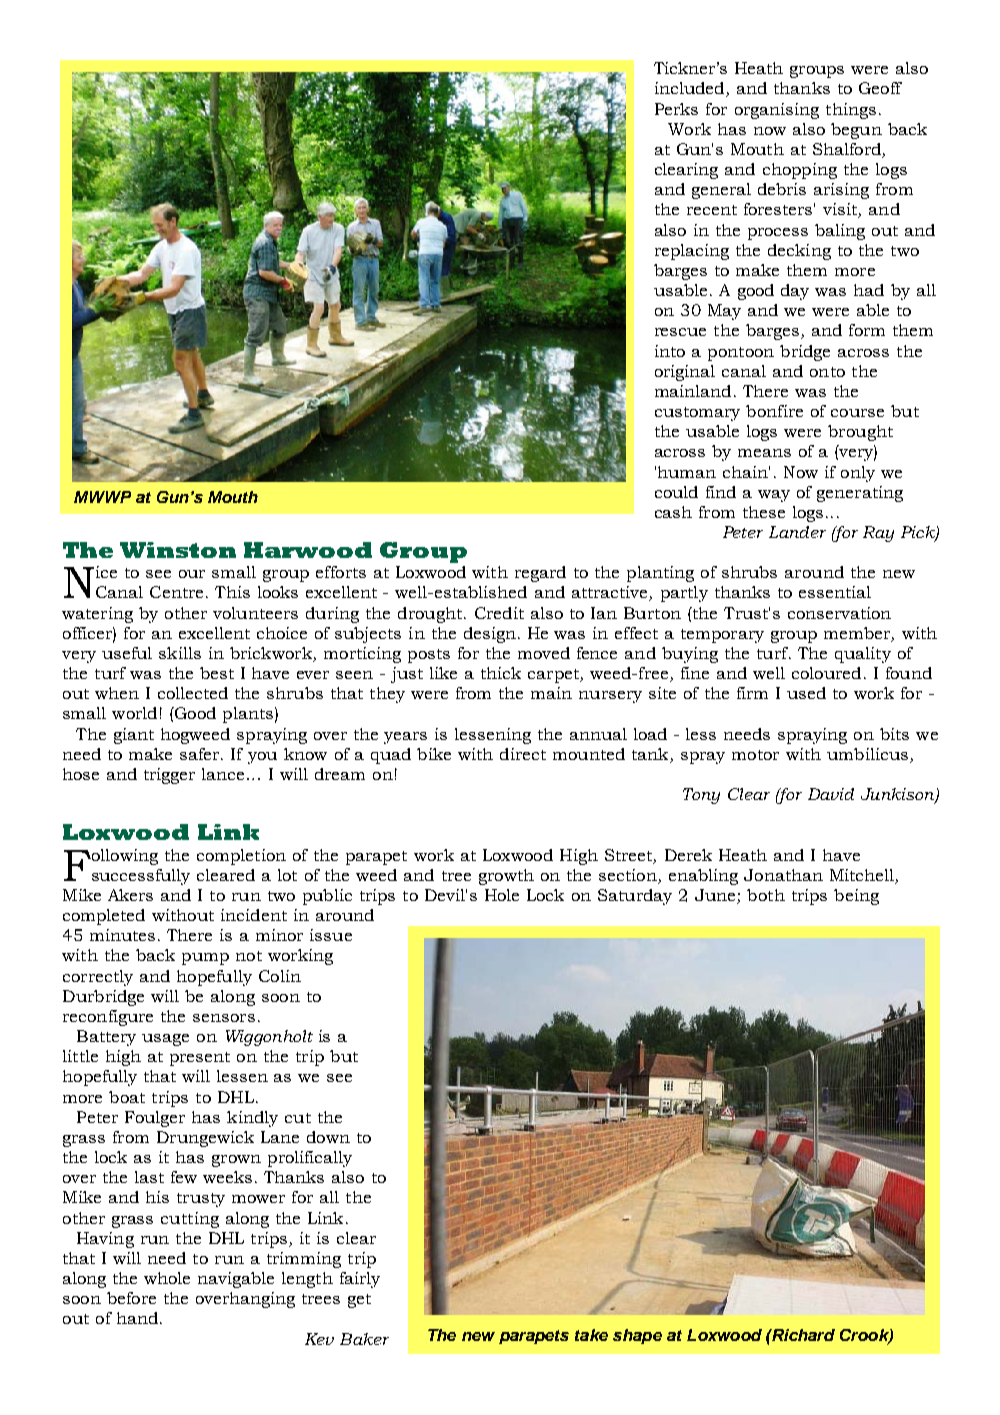  Describe the element at coordinates (637, 1336) in the screenshot. I see `shape` at that location.
